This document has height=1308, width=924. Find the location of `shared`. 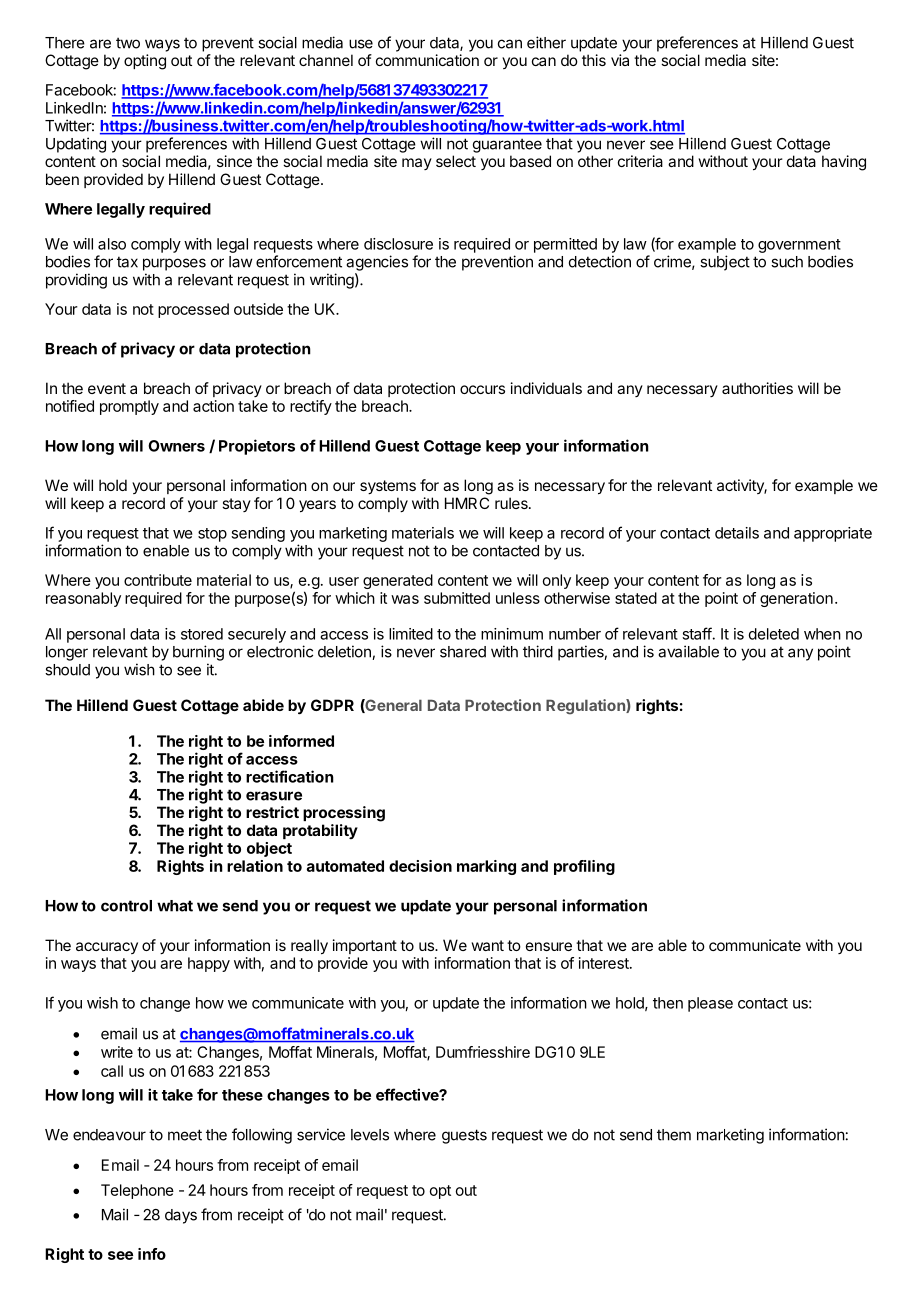

shared is located at coordinates (463, 652).
